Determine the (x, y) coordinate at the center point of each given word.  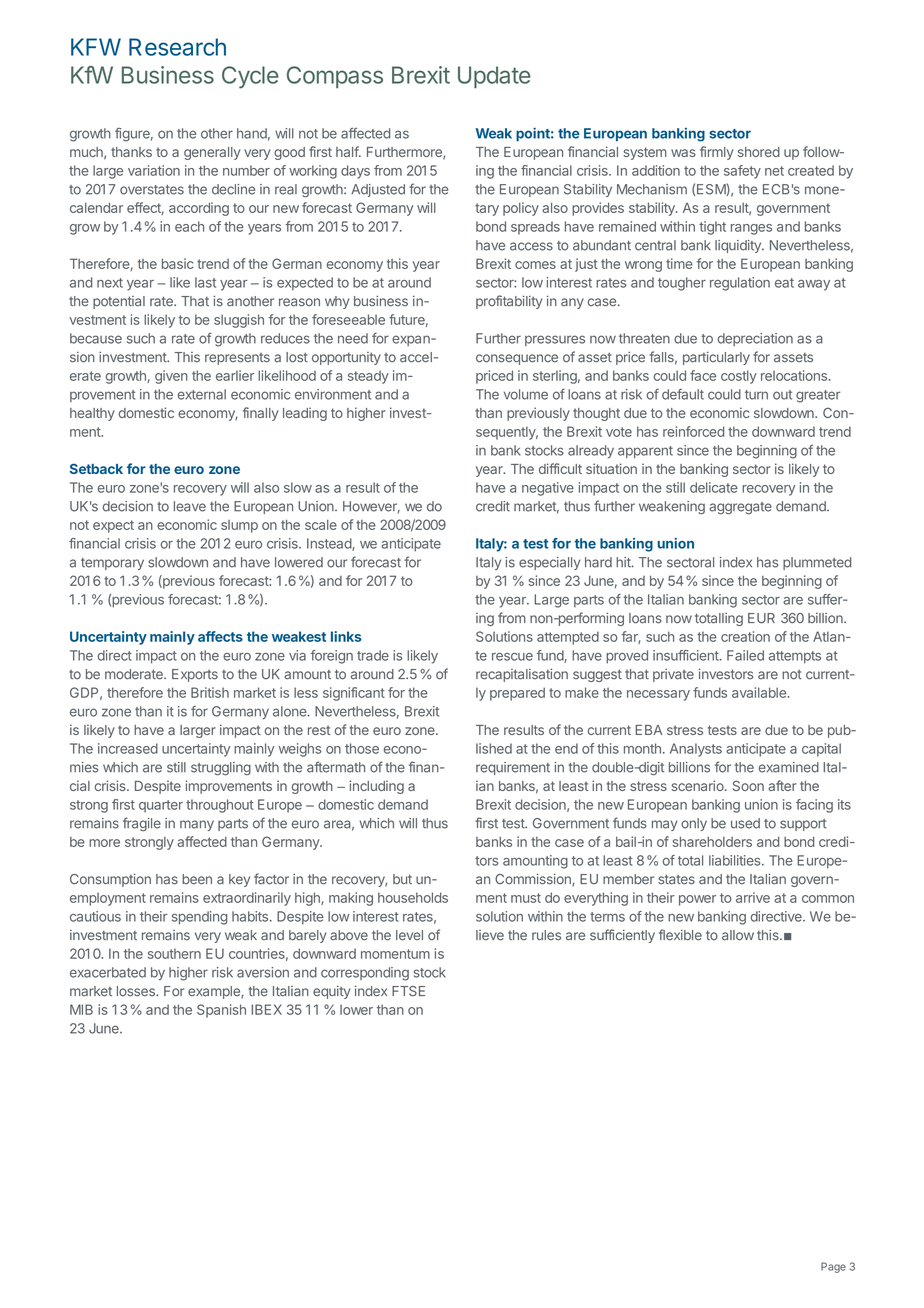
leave (190, 506)
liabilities (736, 860)
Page (833, 1267)
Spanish (221, 1011)
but (402, 879)
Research (177, 47)
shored (759, 152)
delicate (714, 487)
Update (494, 77)
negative (548, 489)
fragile (142, 824)
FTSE (408, 991)
